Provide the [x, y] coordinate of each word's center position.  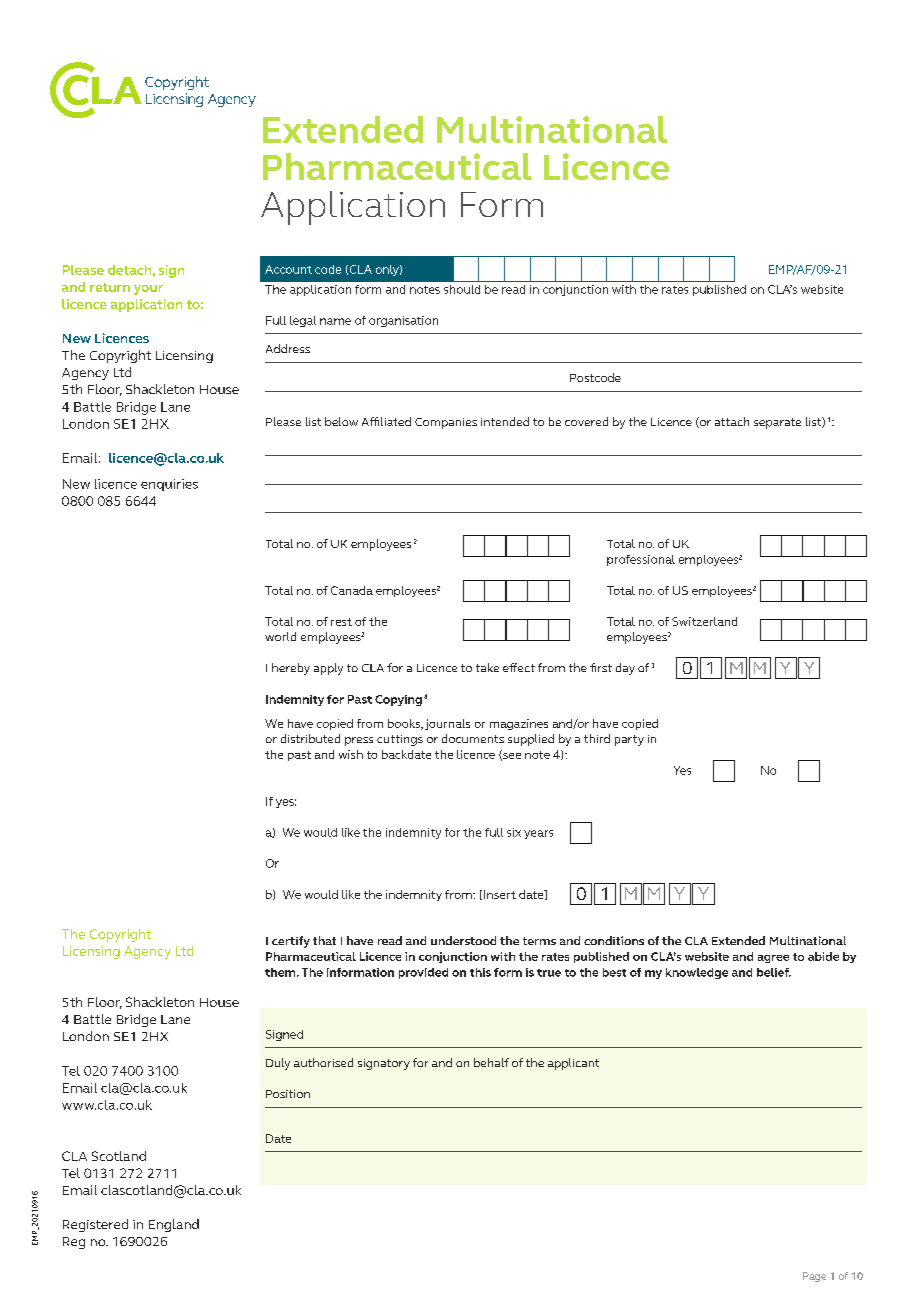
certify [291, 942]
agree [773, 959]
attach [732, 421]
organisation [403, 321]
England [174, 1225]
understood [463, 940]
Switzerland [704, 621]
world [280, 636]
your [148, 290]
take [487, 667]
